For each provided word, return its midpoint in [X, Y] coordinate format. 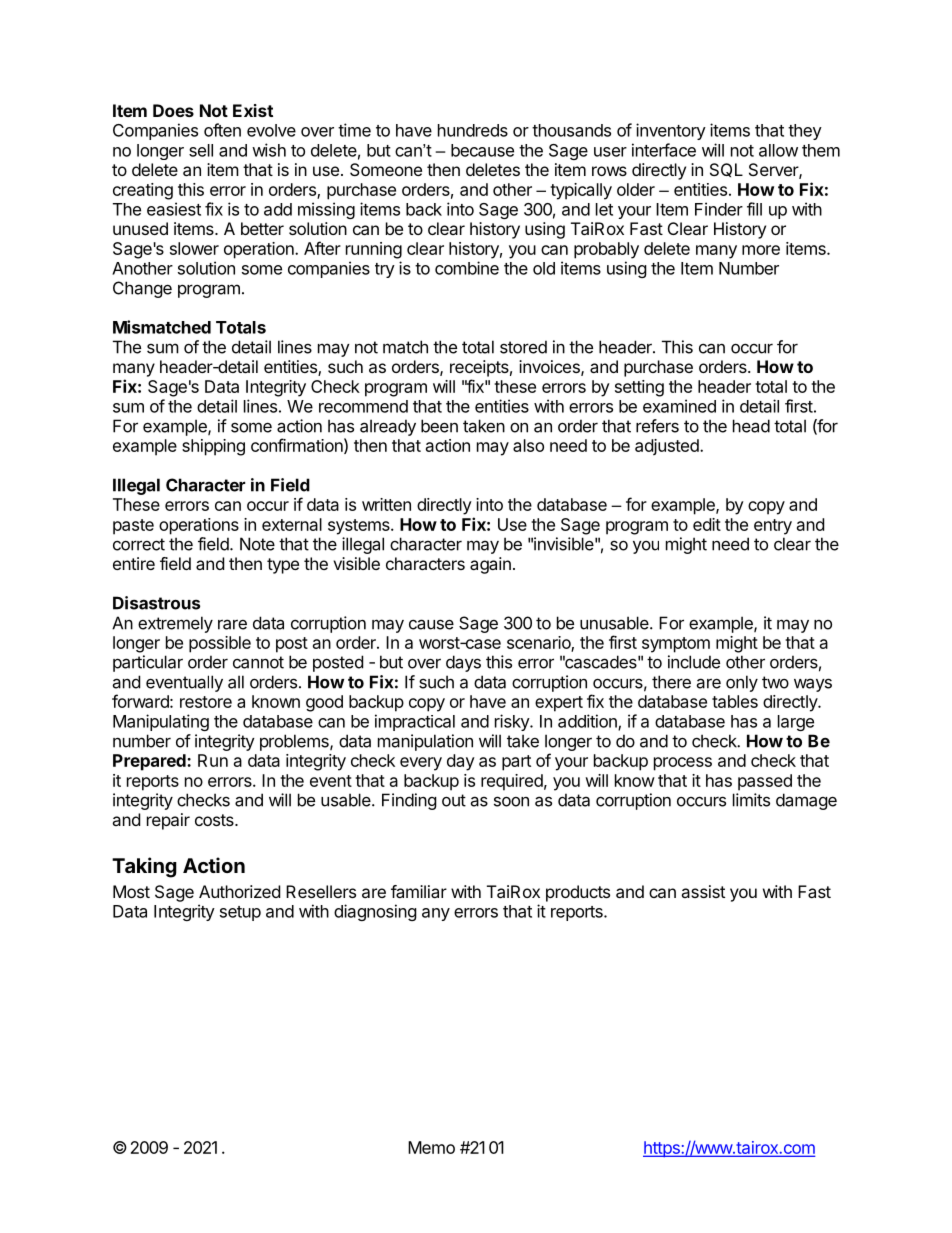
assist [703, 891]
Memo [431, 1147]
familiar [419, 891]
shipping [213, 447]
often [222, 130]
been [439, 426]
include [694, 662]
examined [679, 406]
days [463, 663]
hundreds [473, 130]
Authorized [239, 891]
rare [232, 624]
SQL [726, 170]
